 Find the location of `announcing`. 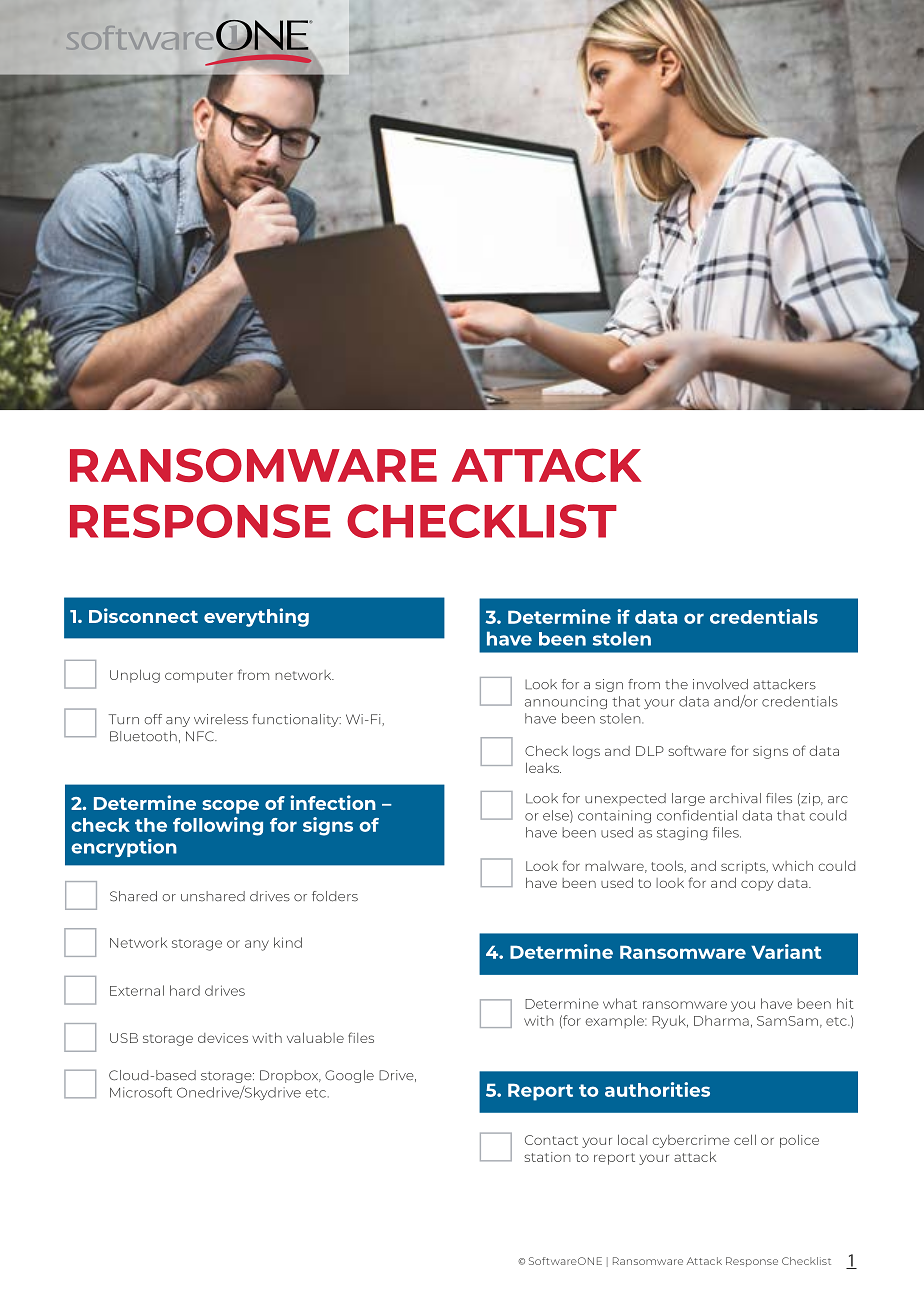

announcing is located at coordinates (566, 702).
